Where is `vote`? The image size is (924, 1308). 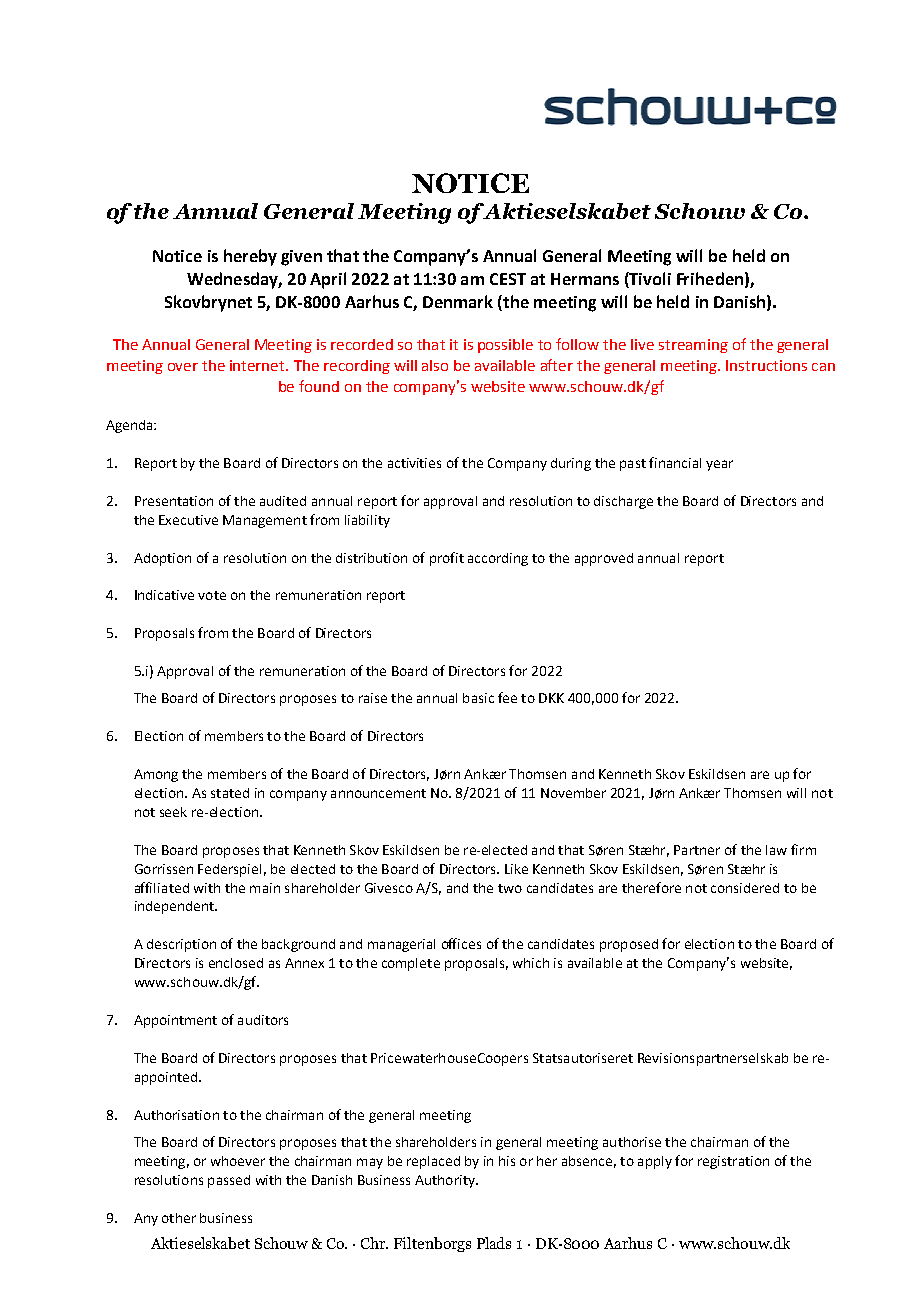 vote is located at coordinates (212, 595).
